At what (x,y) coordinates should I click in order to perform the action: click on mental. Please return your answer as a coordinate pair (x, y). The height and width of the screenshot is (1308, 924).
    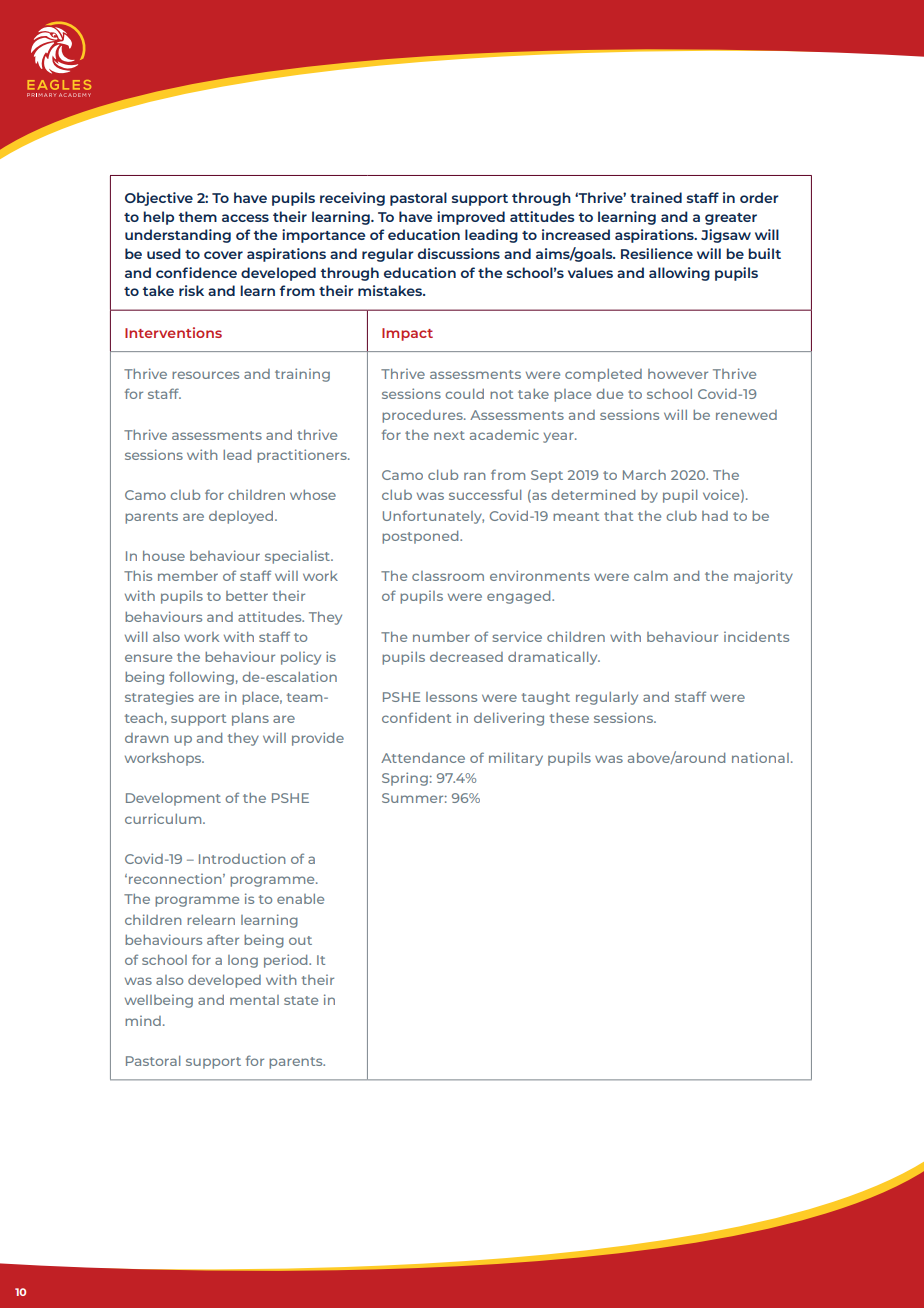
    Looking at the image, I should click on (254, 1000).
